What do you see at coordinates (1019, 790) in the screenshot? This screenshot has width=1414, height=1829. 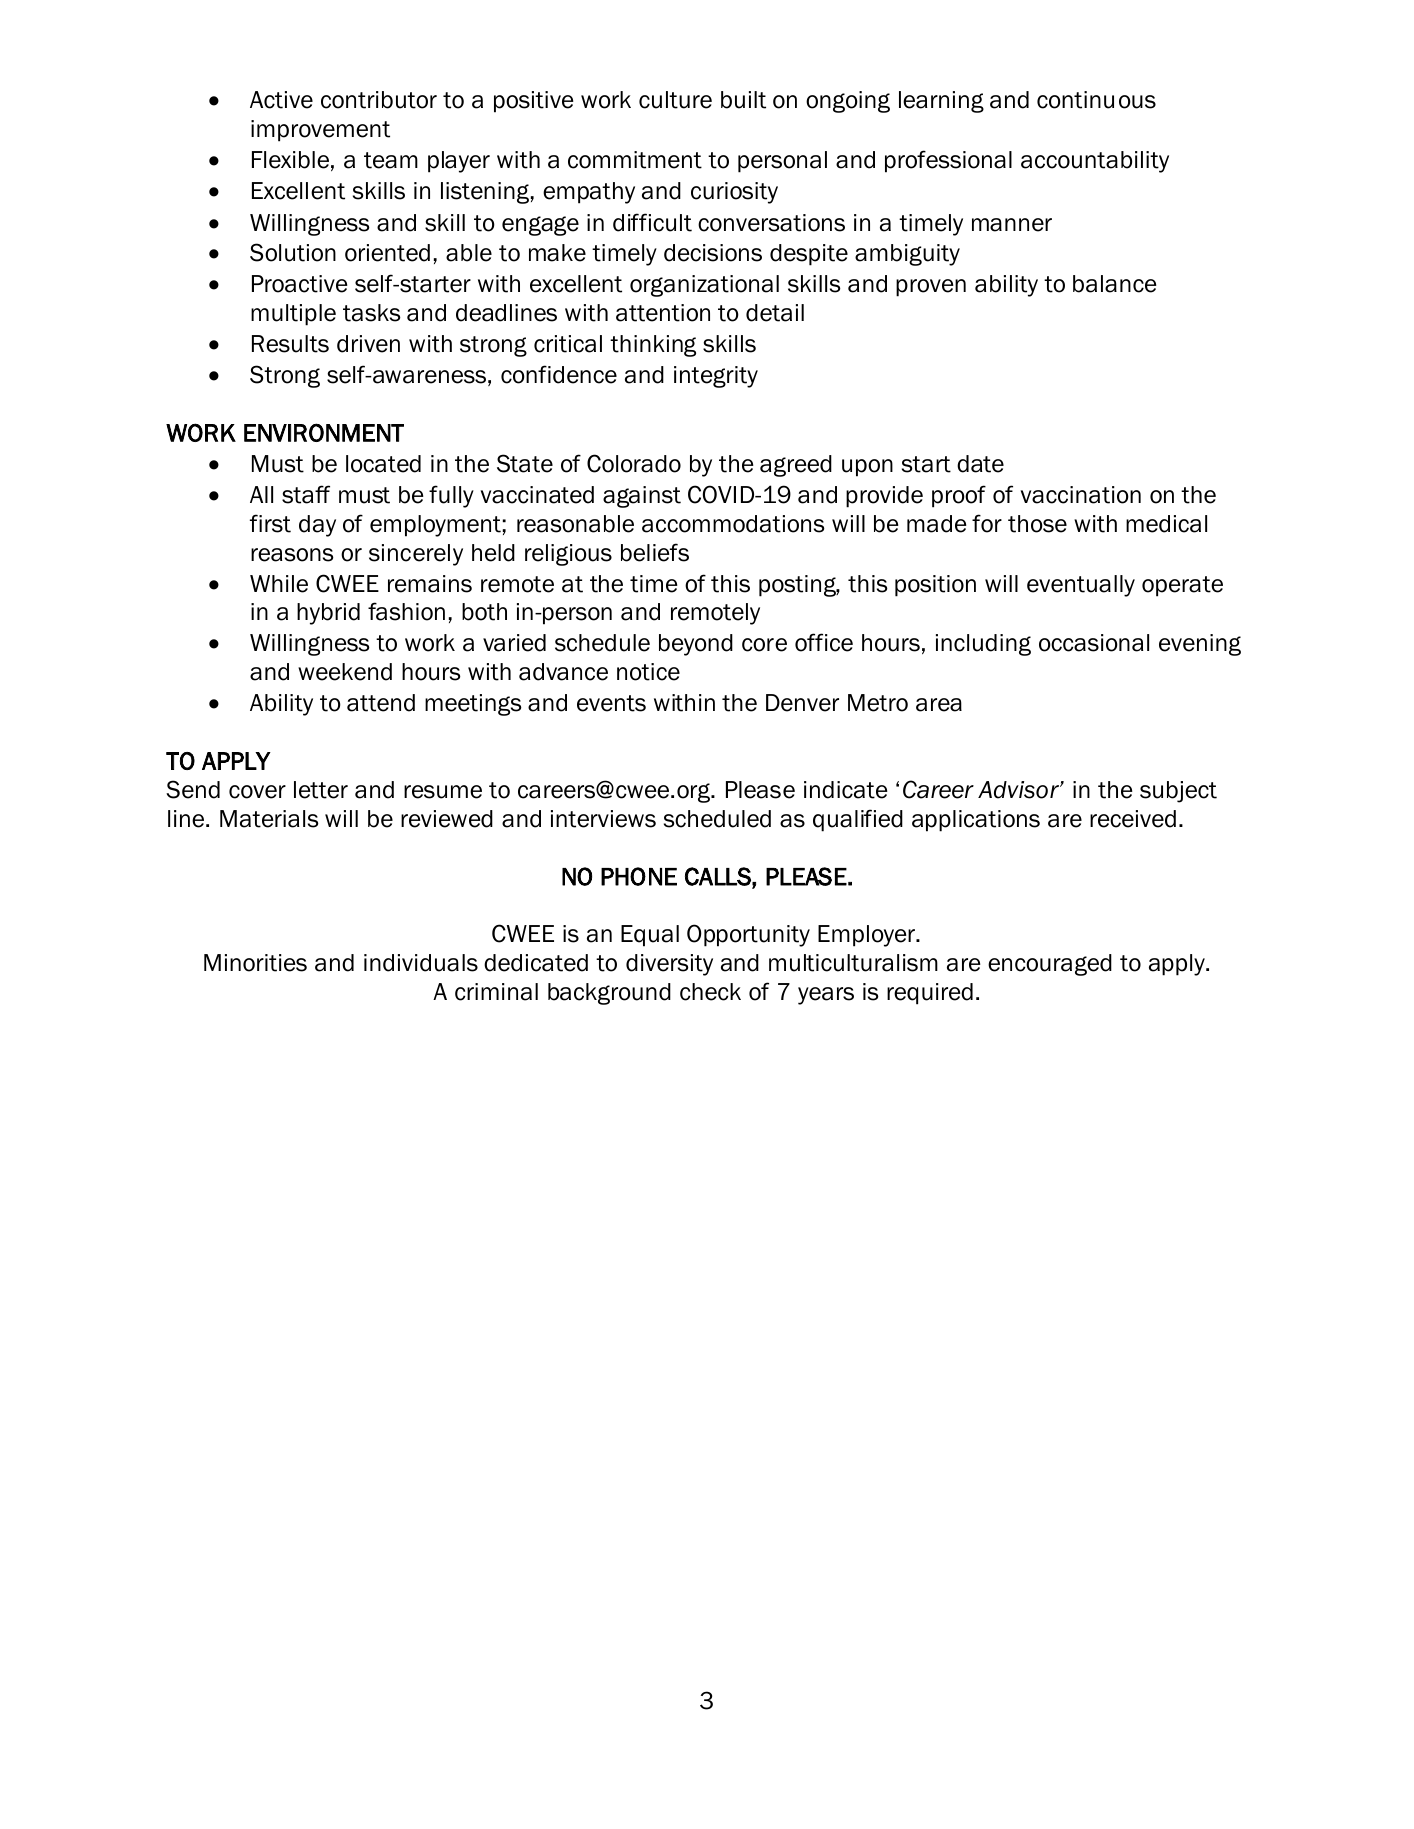 I see `Advisor` at bounding box center [1019, 790].
